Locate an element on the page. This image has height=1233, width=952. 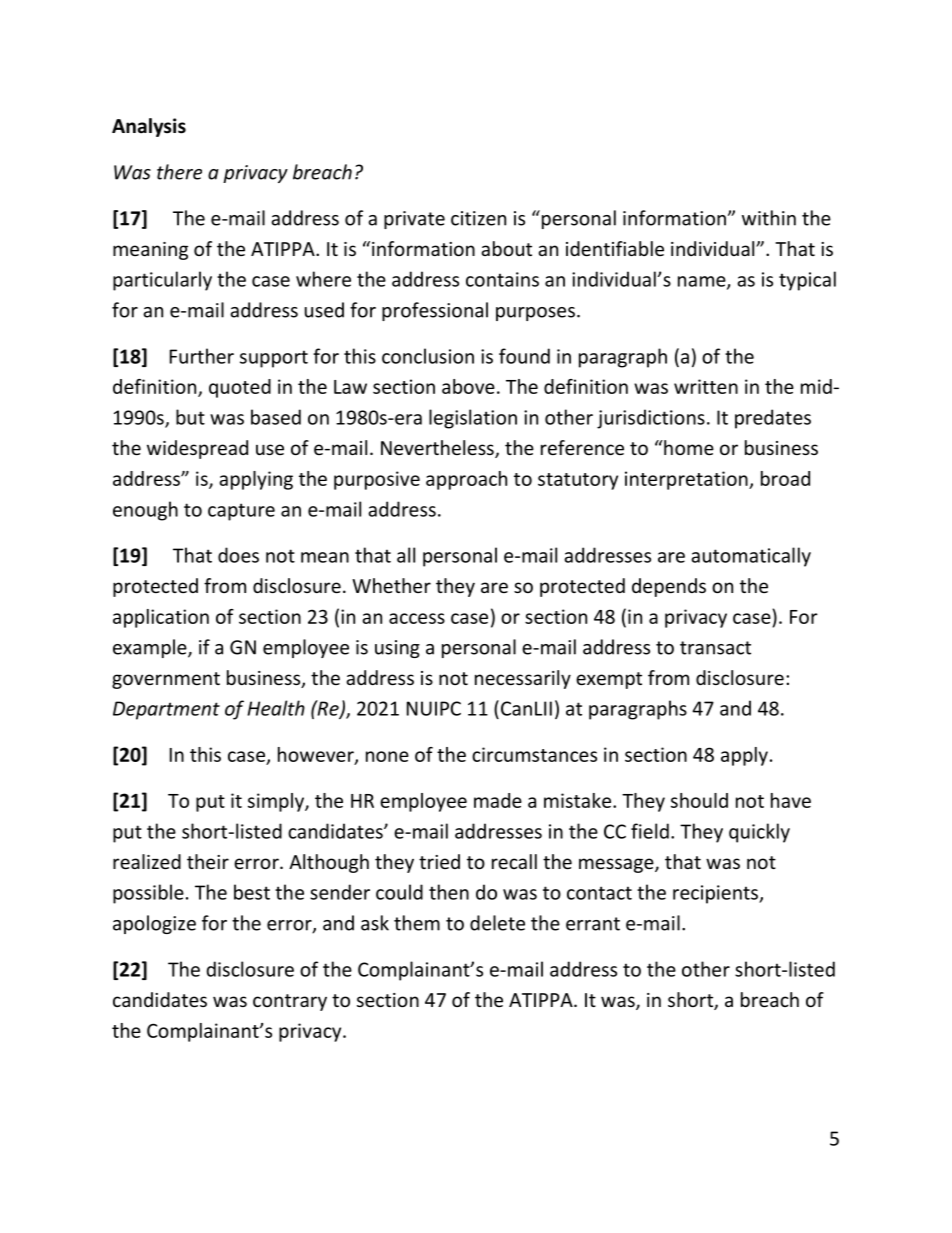
necessarily is located at coordinates (523, 679).
